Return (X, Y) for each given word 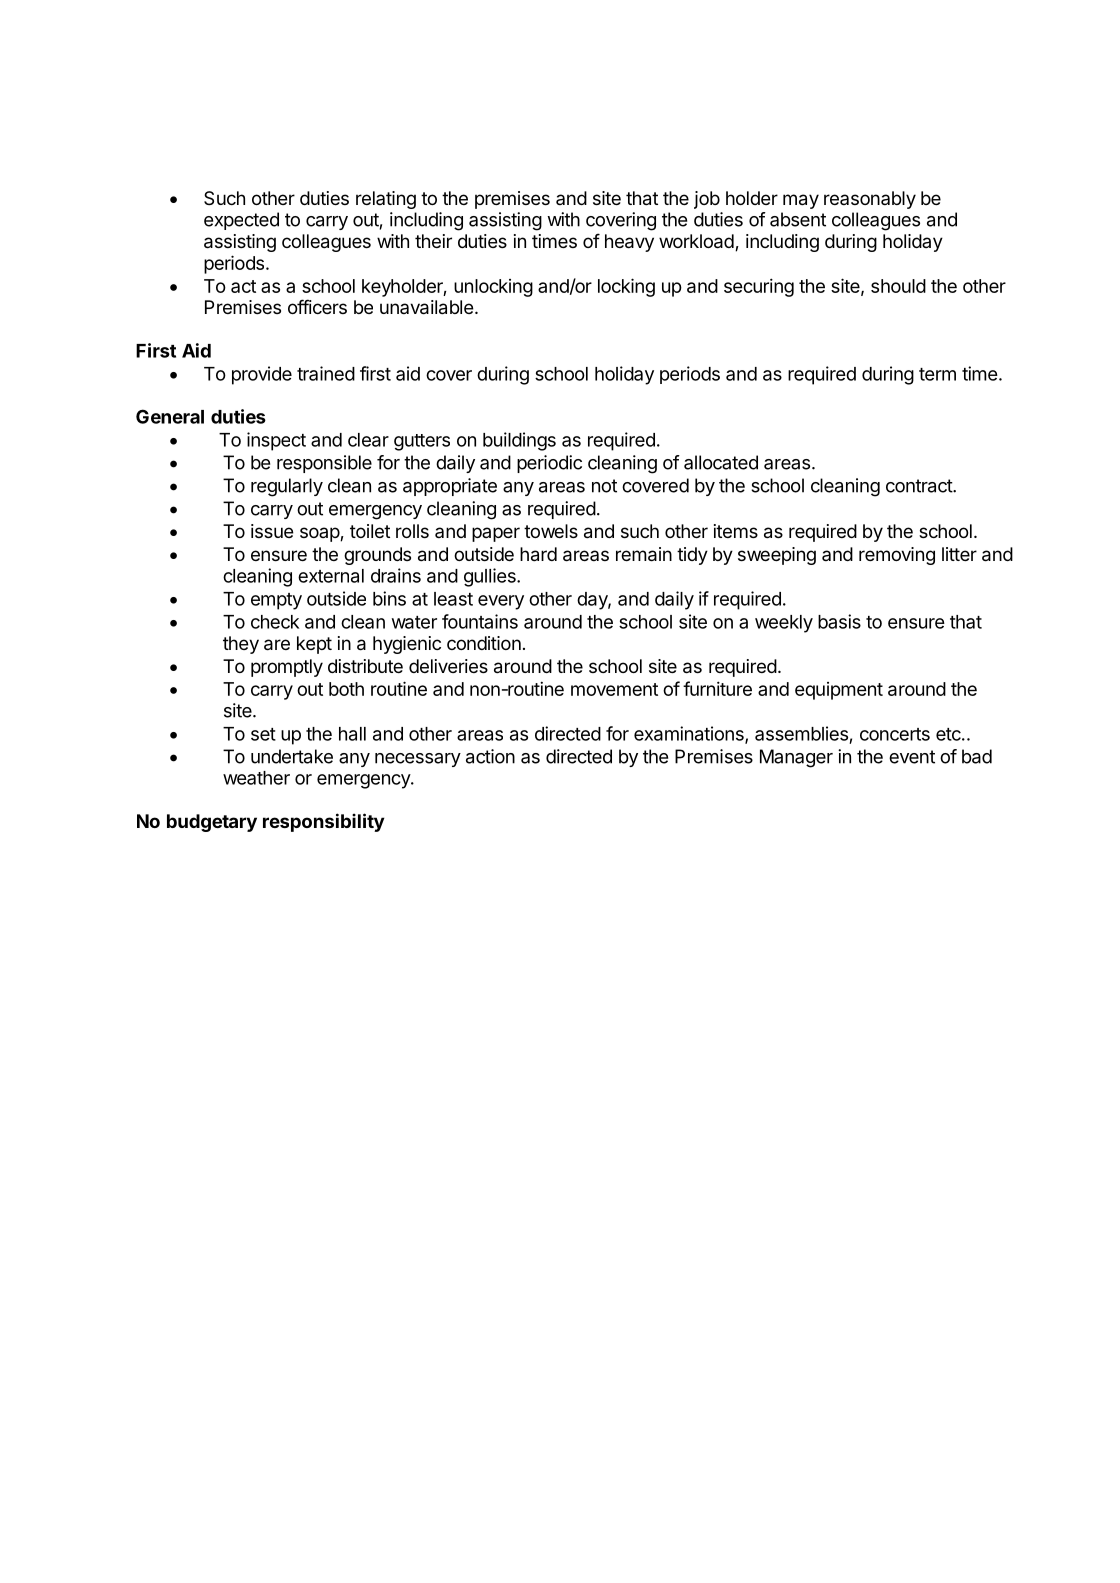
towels (551, 531)
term (937, 374)
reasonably (870, 200)
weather (256, 778)
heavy (629, 243)
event (912, 757)
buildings (519, 441)
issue (272, 531)
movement (614, 689)
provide (262, 375)
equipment (839, 691)
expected (241, 221)
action (490, 756)
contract (920, 486)
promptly (287, 668)
